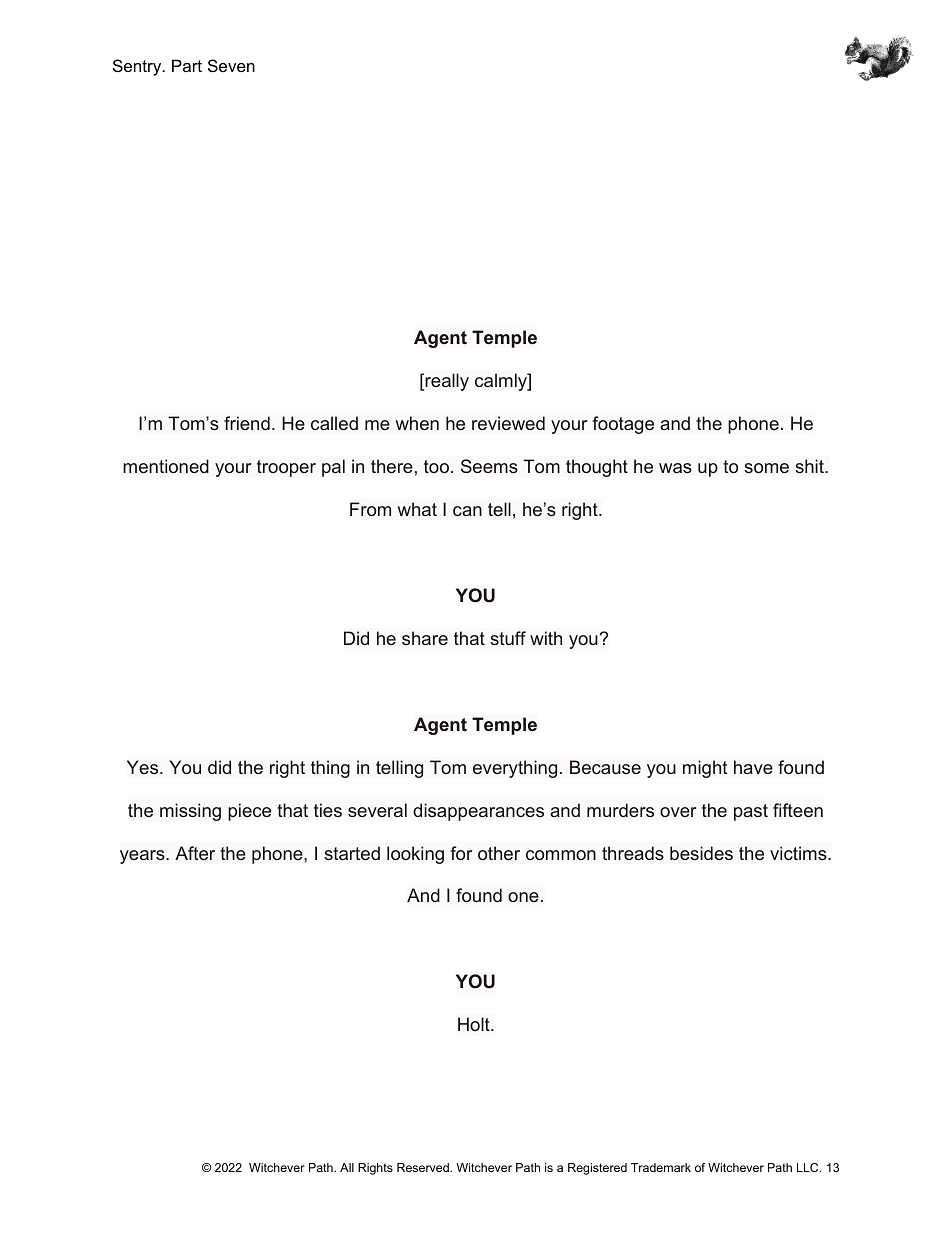  I want to click on Part, so click(187, 65).
